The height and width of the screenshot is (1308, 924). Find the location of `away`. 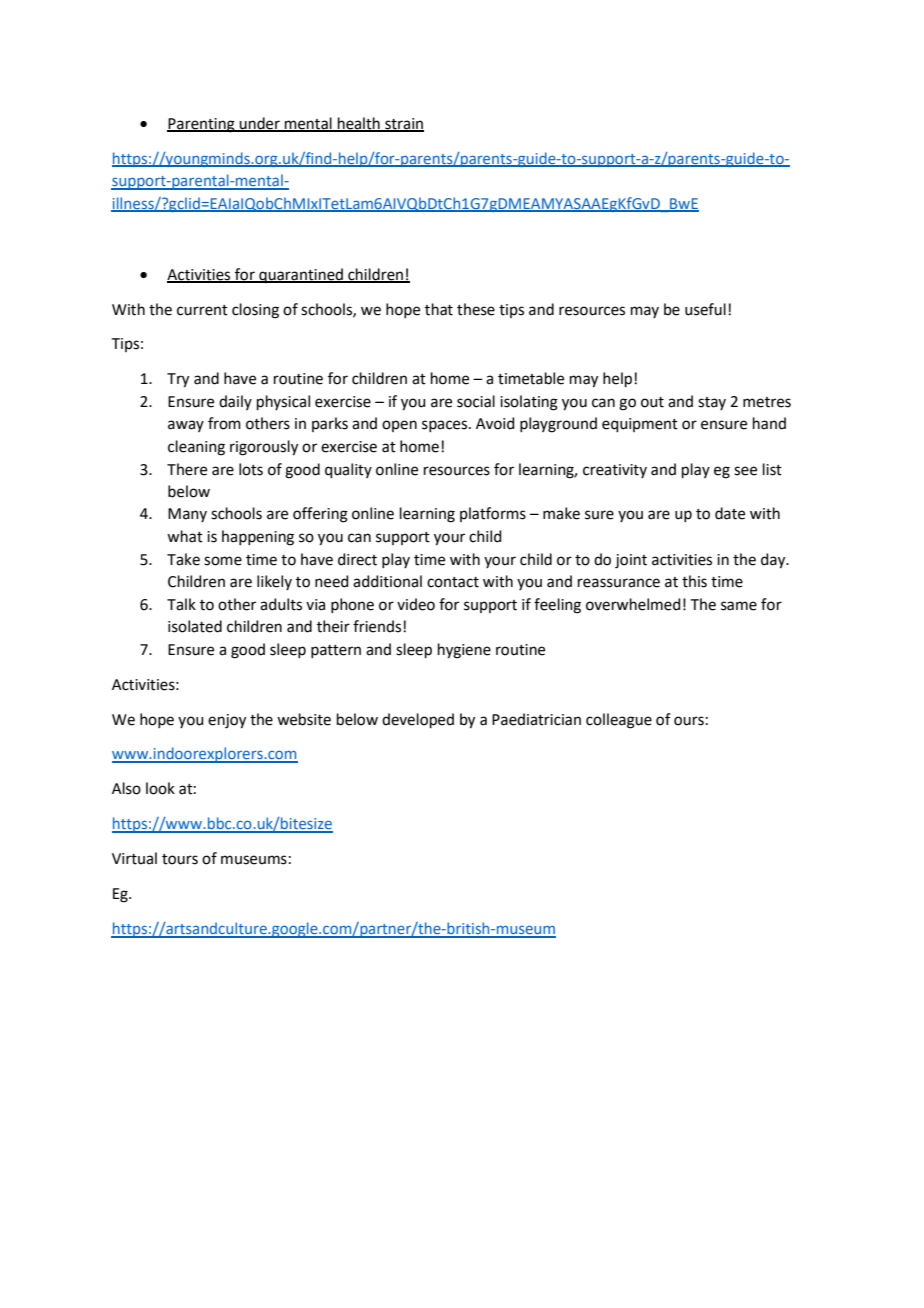

away is located at coordinates (186, 426).
